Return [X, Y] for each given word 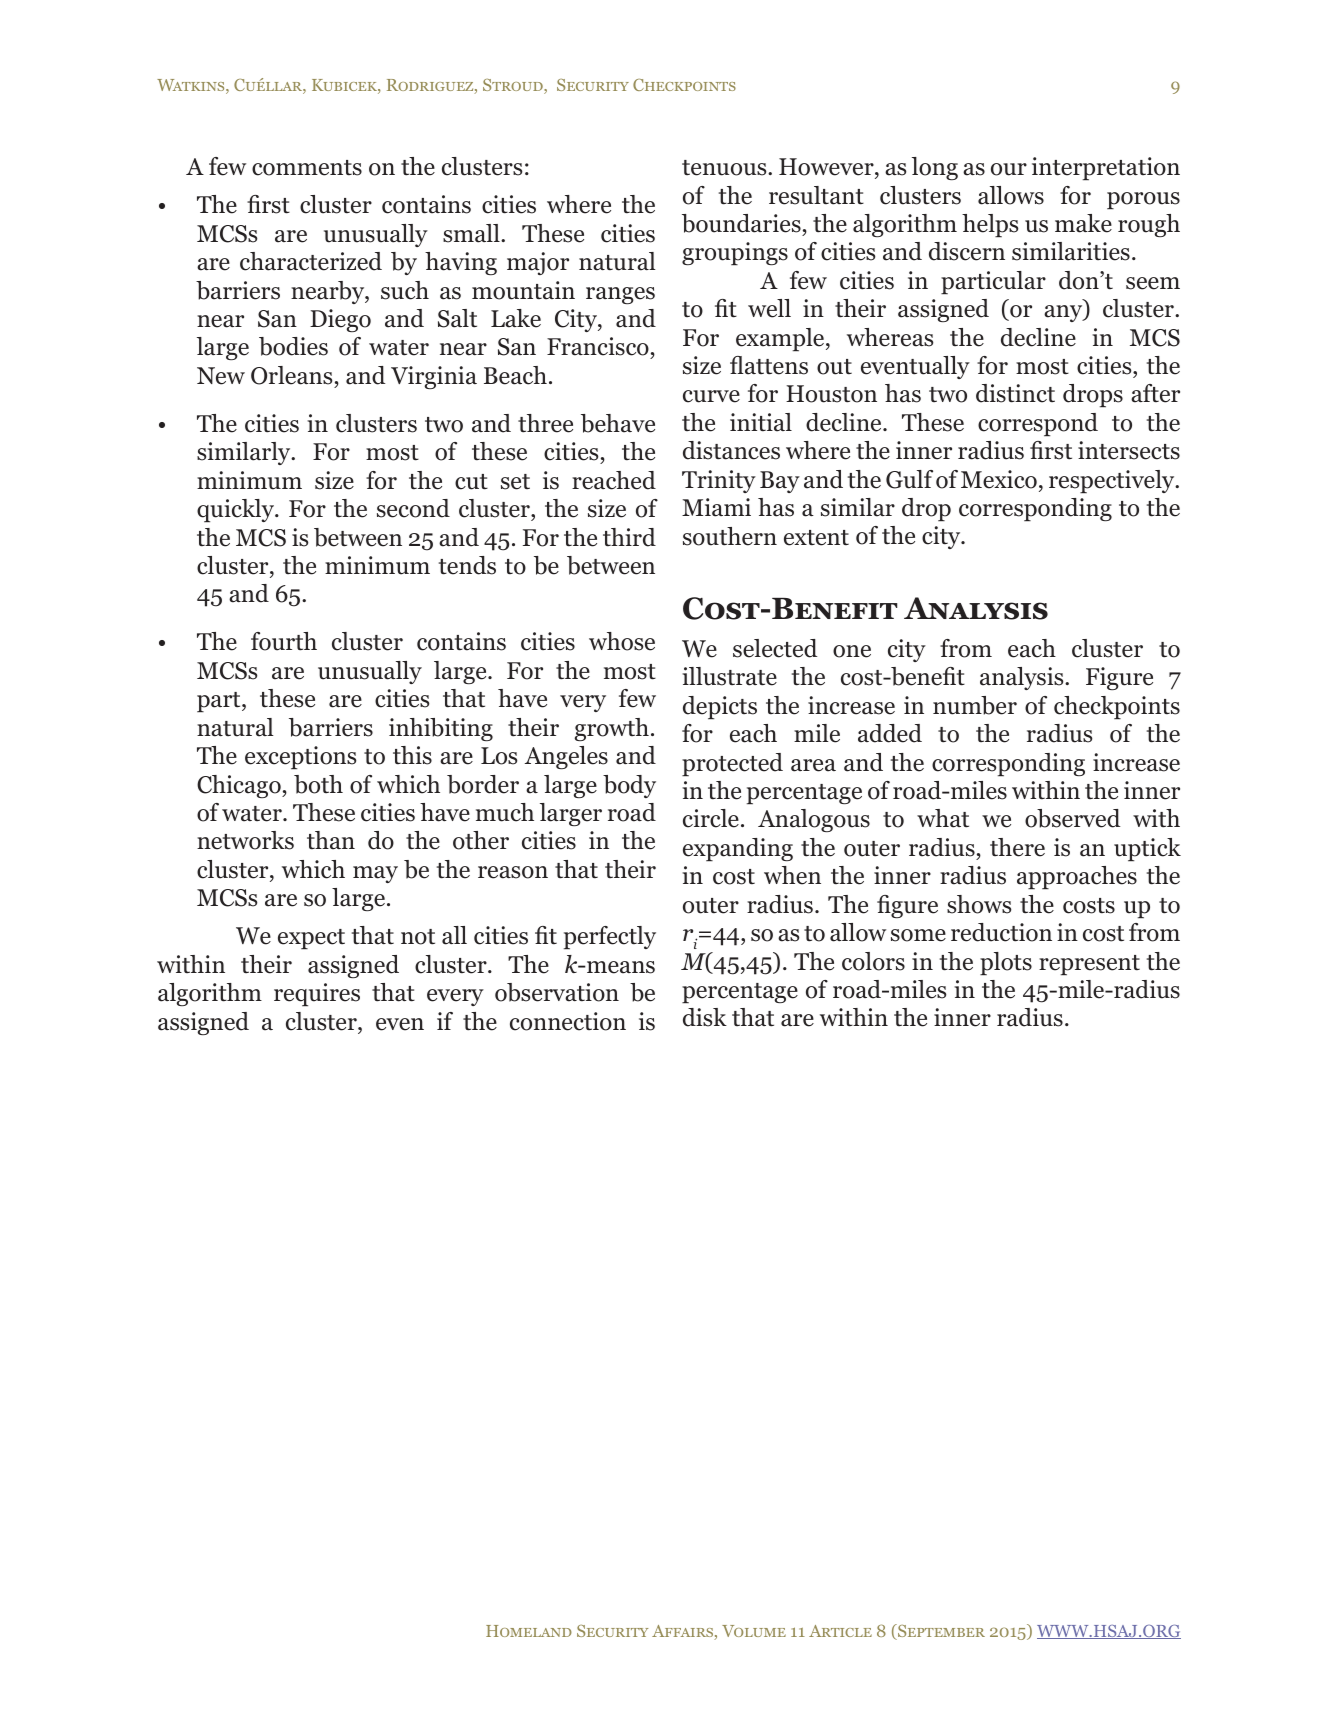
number [975, 705]
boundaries [742, 225]
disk [705, 1017]
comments [307, 168]
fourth [284, 641]
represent [1089, 965]
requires [317, 995]
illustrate [729, 676]
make [1083, 223]
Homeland [529, 1631]
